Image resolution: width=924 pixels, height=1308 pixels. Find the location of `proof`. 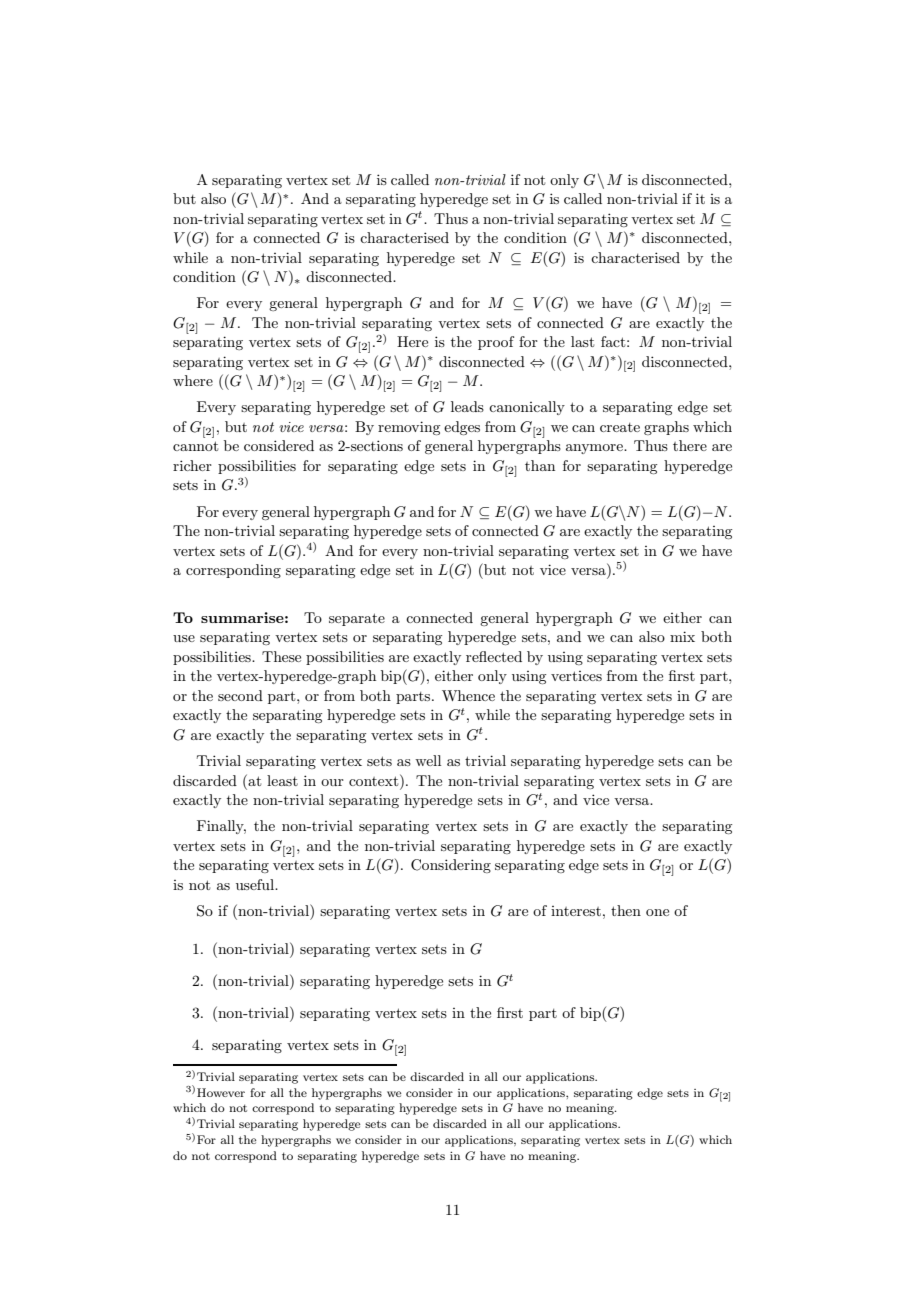

proof is located at coordinates (496, 343).
